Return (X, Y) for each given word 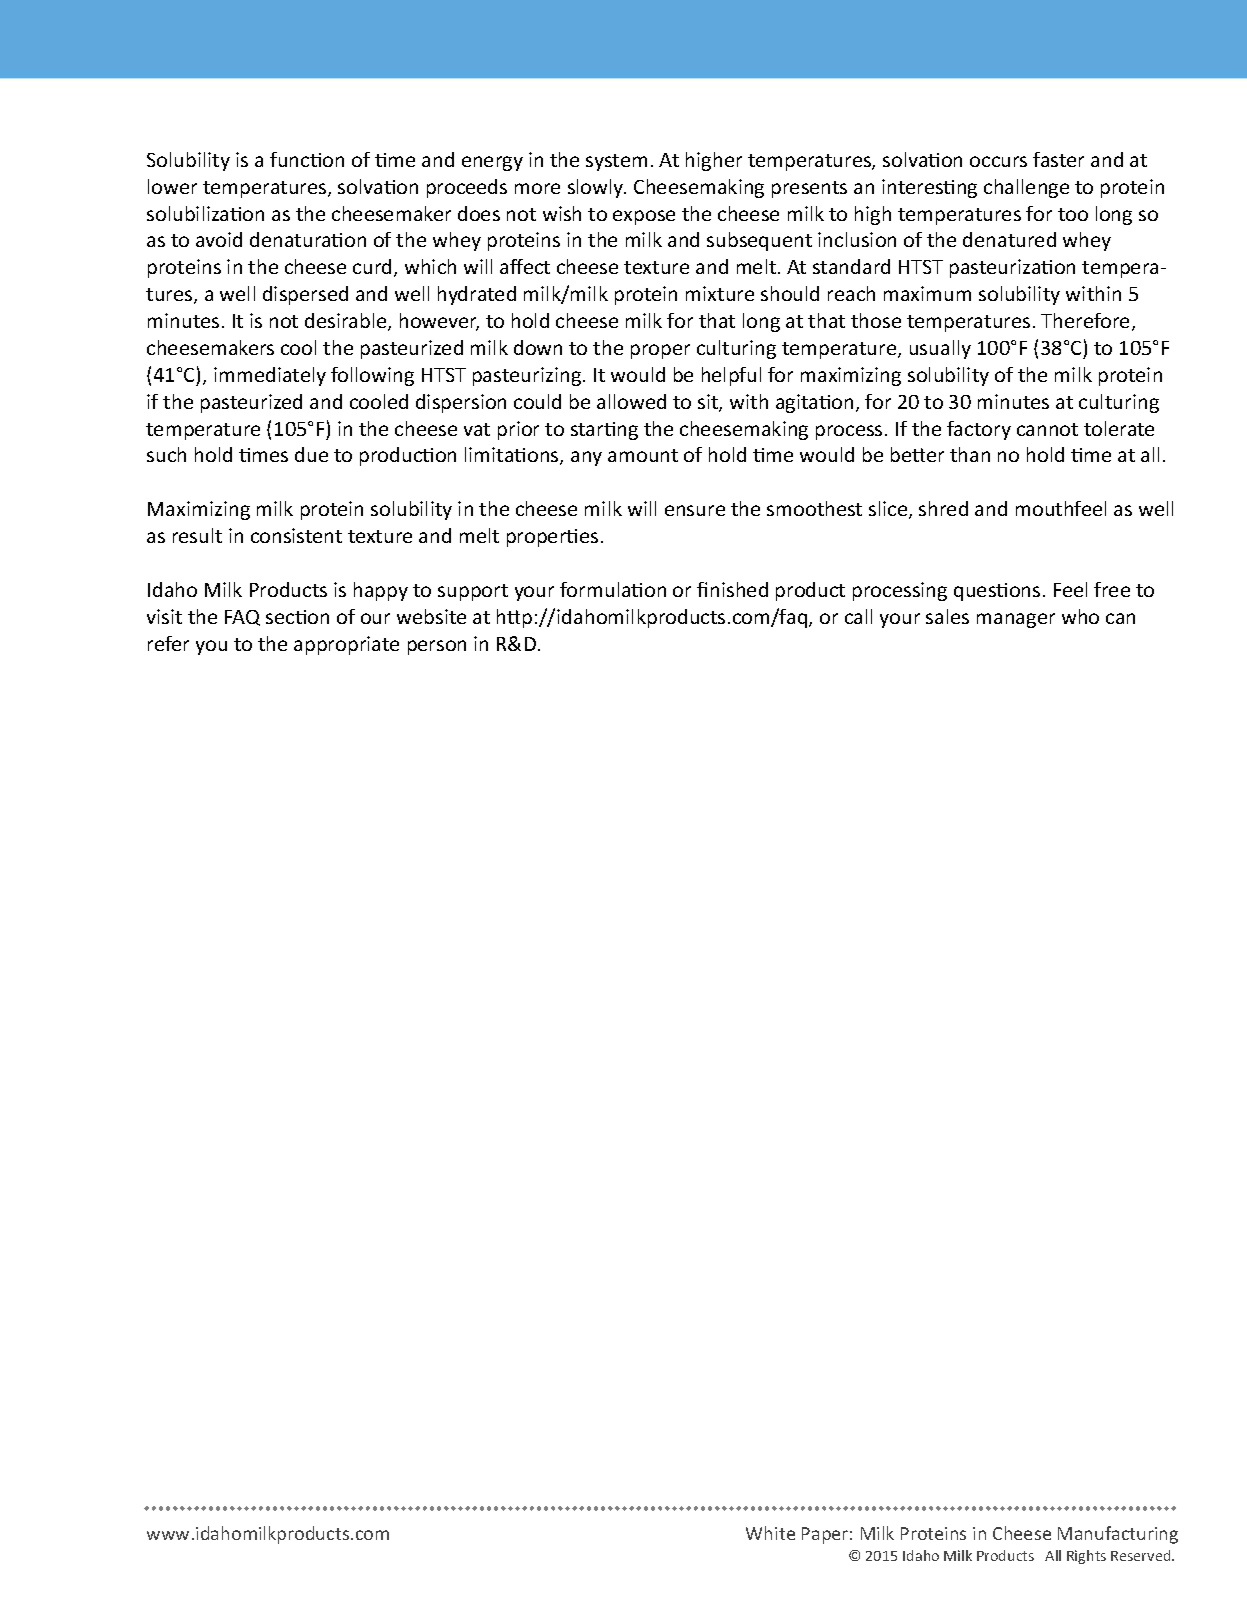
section (297, 617)
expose (644, 217)
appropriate (346, 645)
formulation (613, 589)
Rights (1086, 1557)
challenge (1026, 188)
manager (1016, 620)
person (437, 647)
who (1080, 616)
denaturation (308, 239)
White (770, 1533)
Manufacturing (1118, 1535)
